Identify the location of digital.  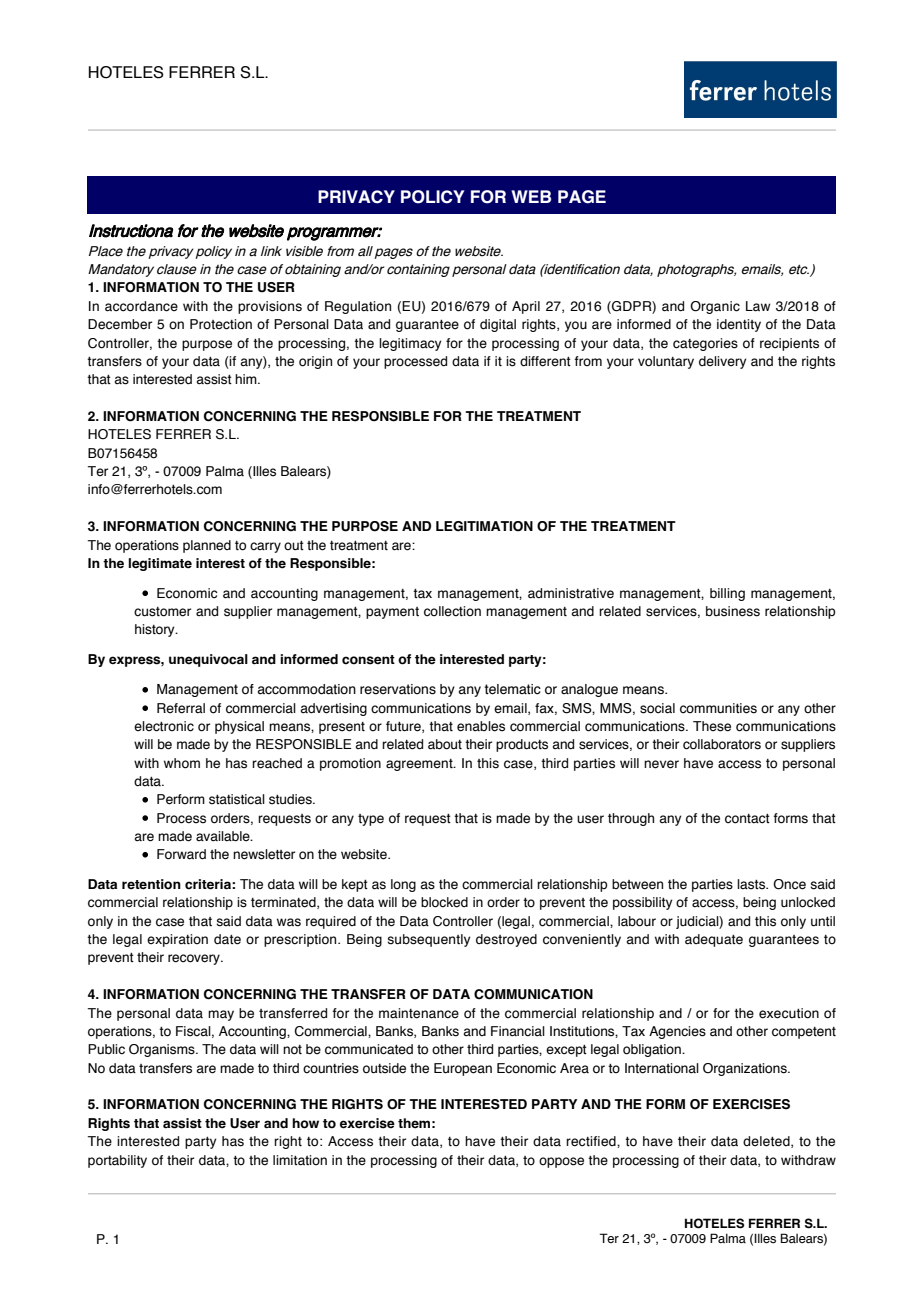
(498, 325).
